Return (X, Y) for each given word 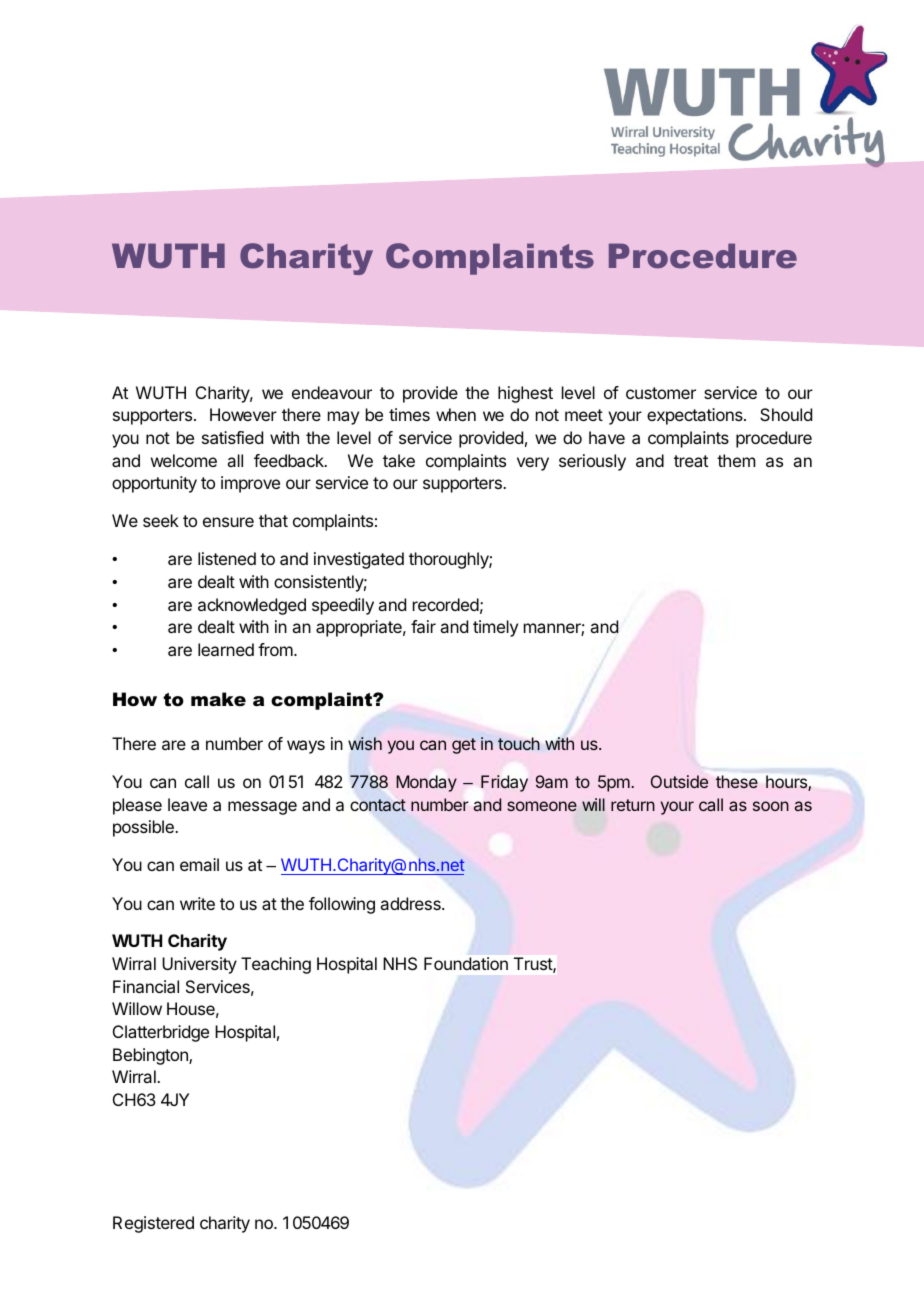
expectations (696, 416)
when (456, 414)
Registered (153, 1224)
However (243, 414)
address (411, 903)
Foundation (466, 963)
